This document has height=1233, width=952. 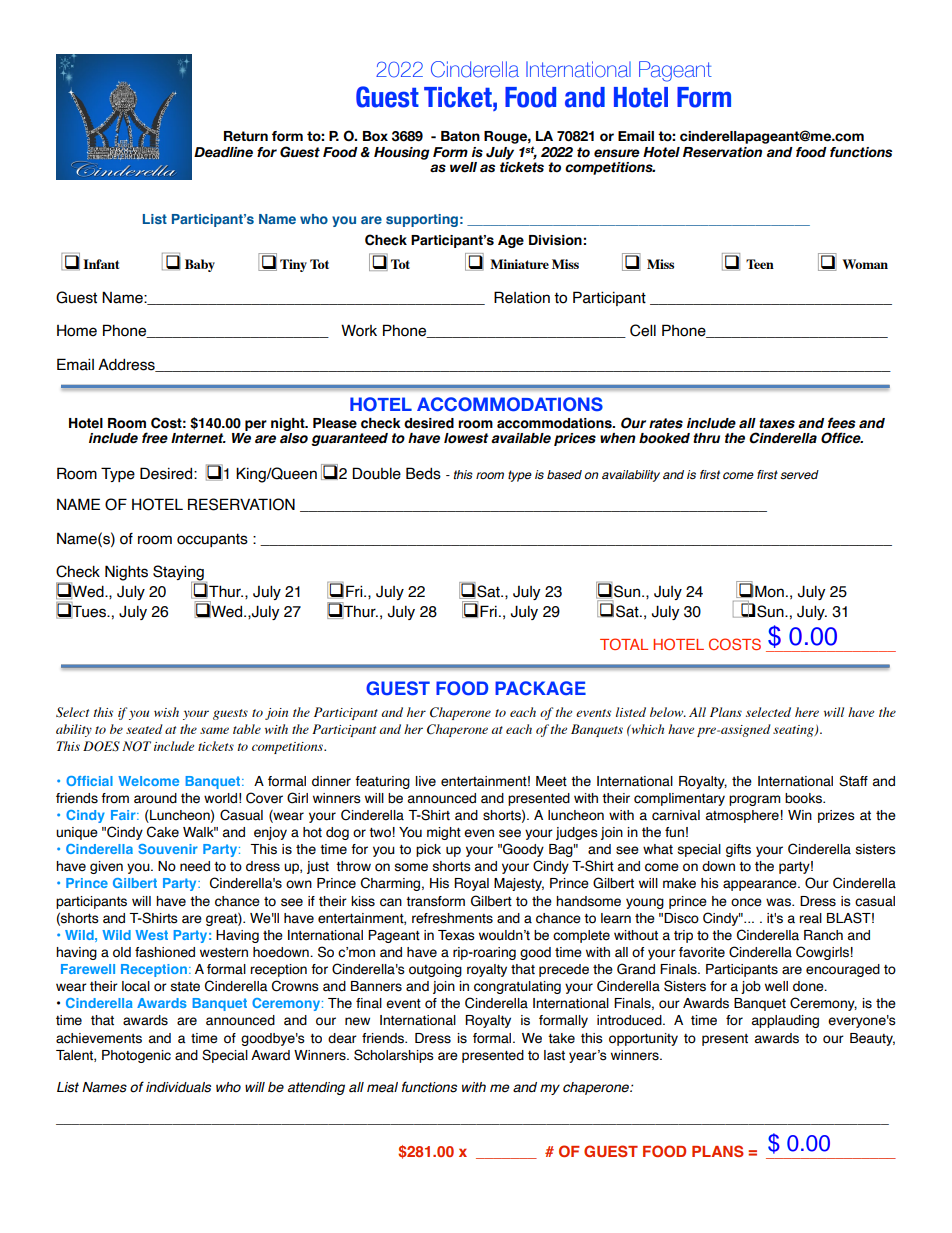 What do you see at coordinates (426, 781) in the document?
I see `live` at bounding box center [426, 781].
